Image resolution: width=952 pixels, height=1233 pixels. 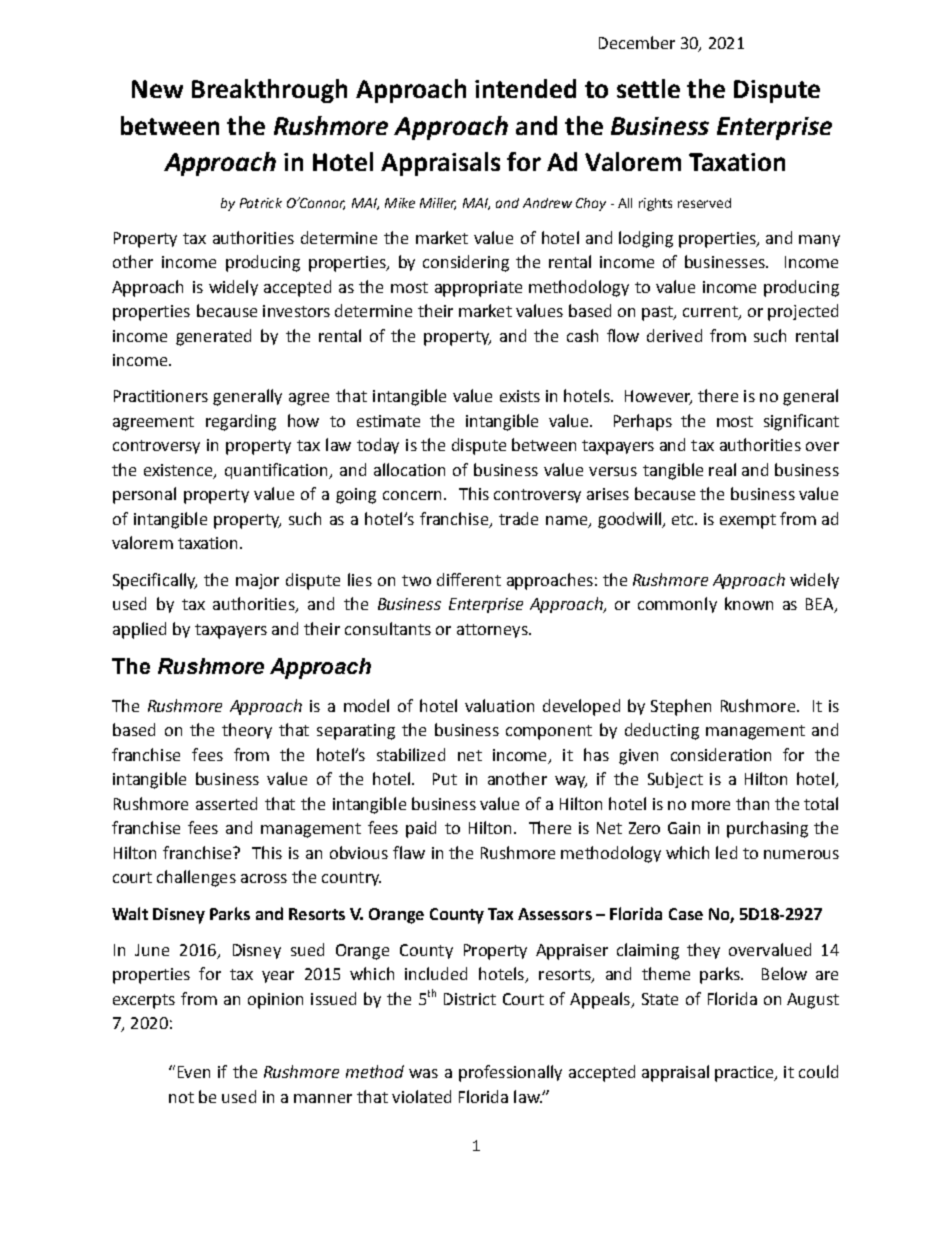 What do you see at coordinates (469, 579) in the screenshot?
I see `different` at bounding box center [469, 579].
